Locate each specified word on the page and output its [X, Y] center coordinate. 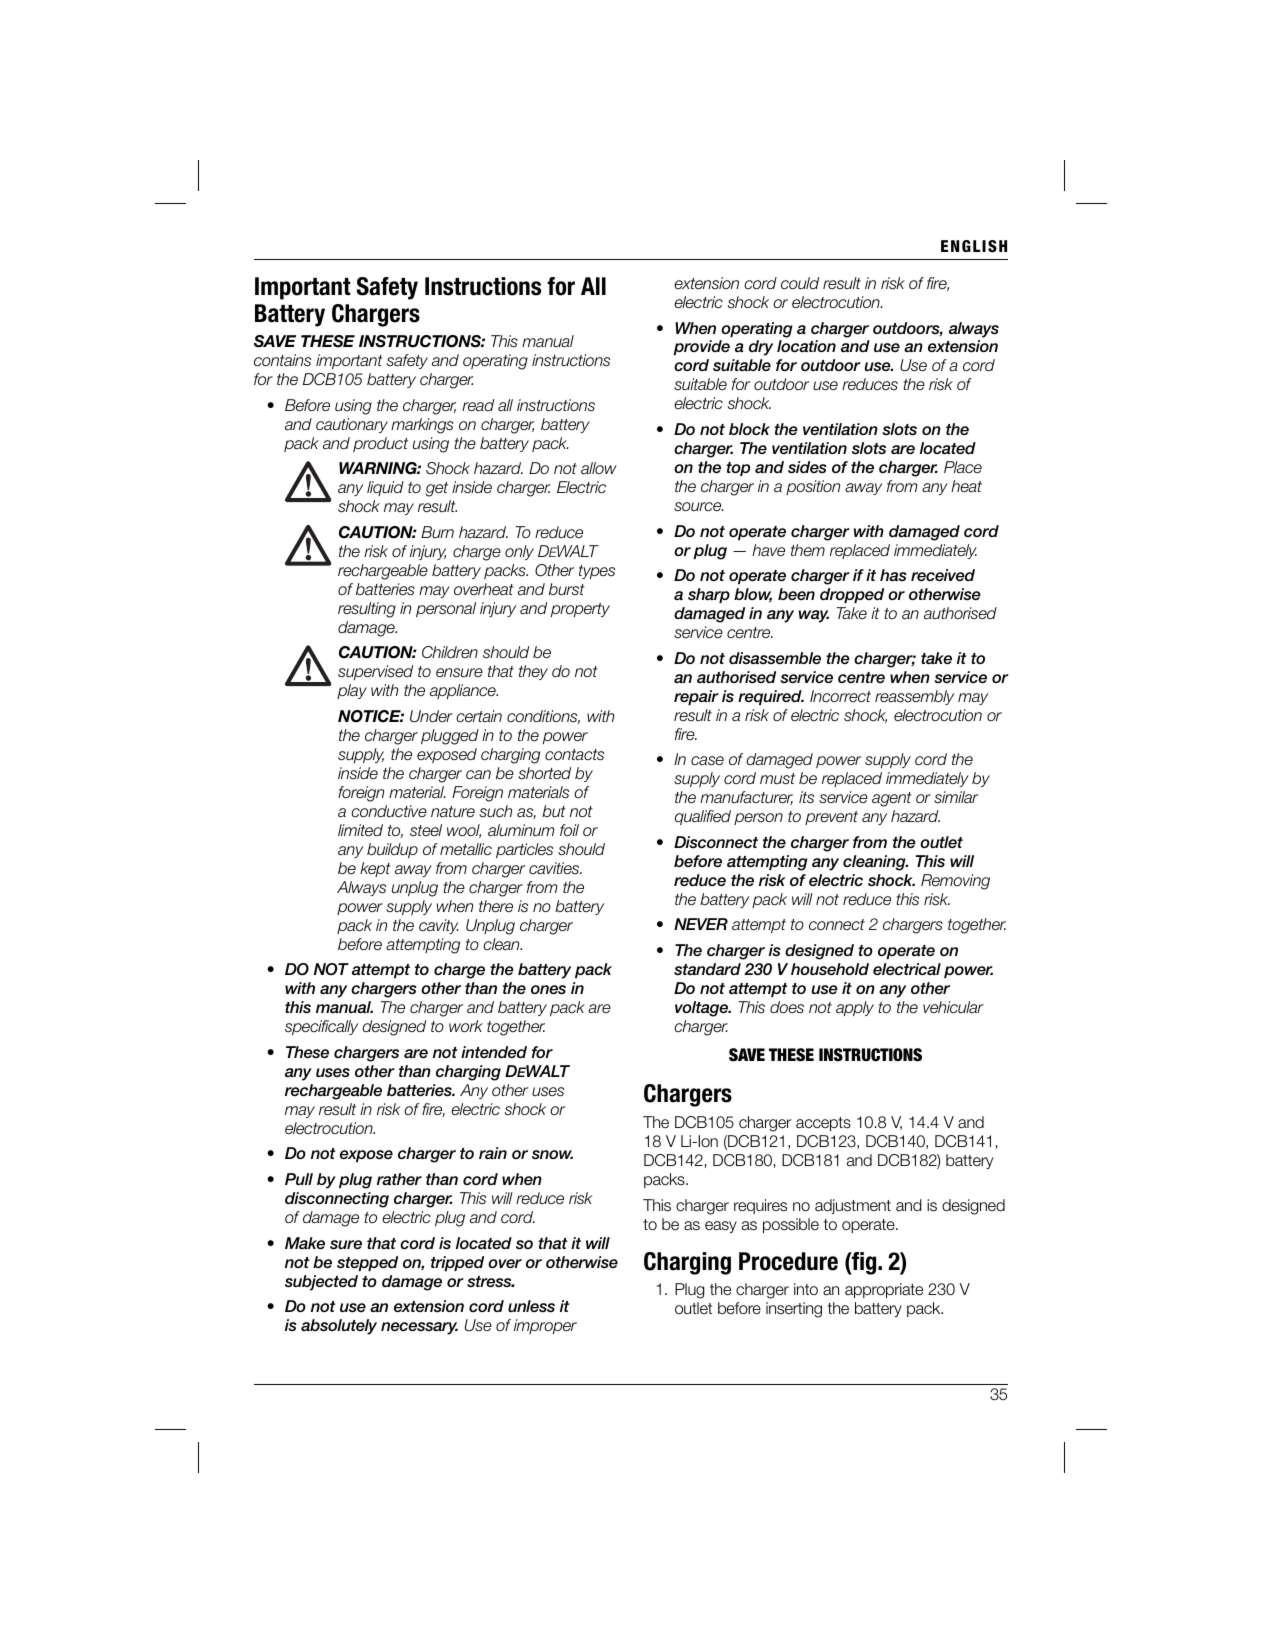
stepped [367, 1263]
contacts [574, 755]
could [800, 283]
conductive [389, 811]
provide [701, 347]
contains [282, 360]
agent [892, 799]
